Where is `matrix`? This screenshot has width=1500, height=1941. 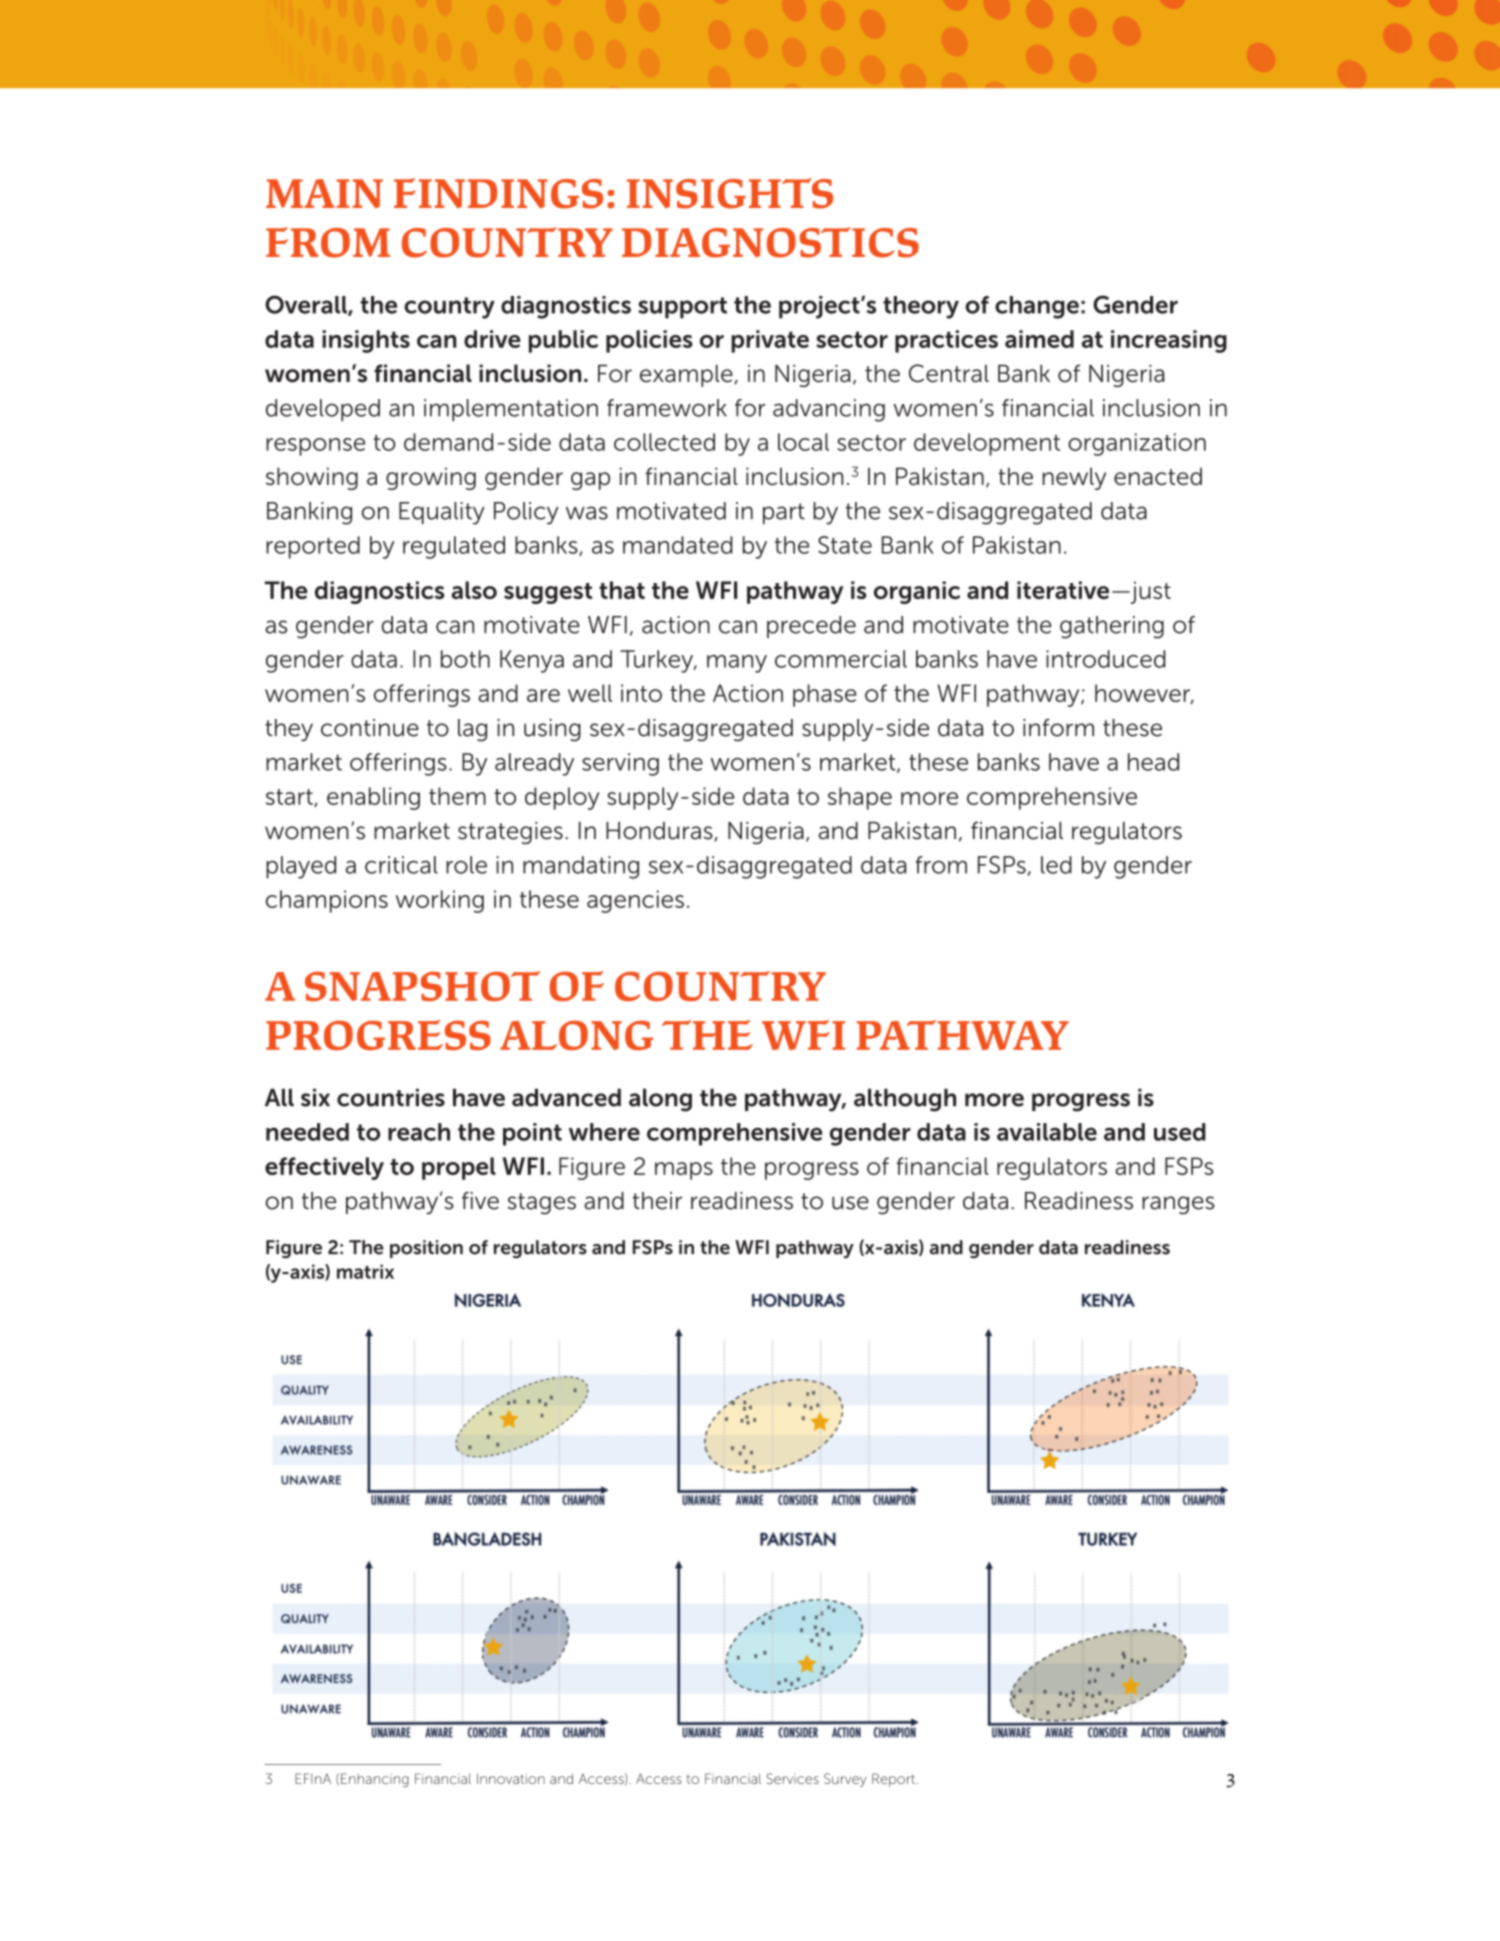 matrix is located at coordinates (365, 1271).
